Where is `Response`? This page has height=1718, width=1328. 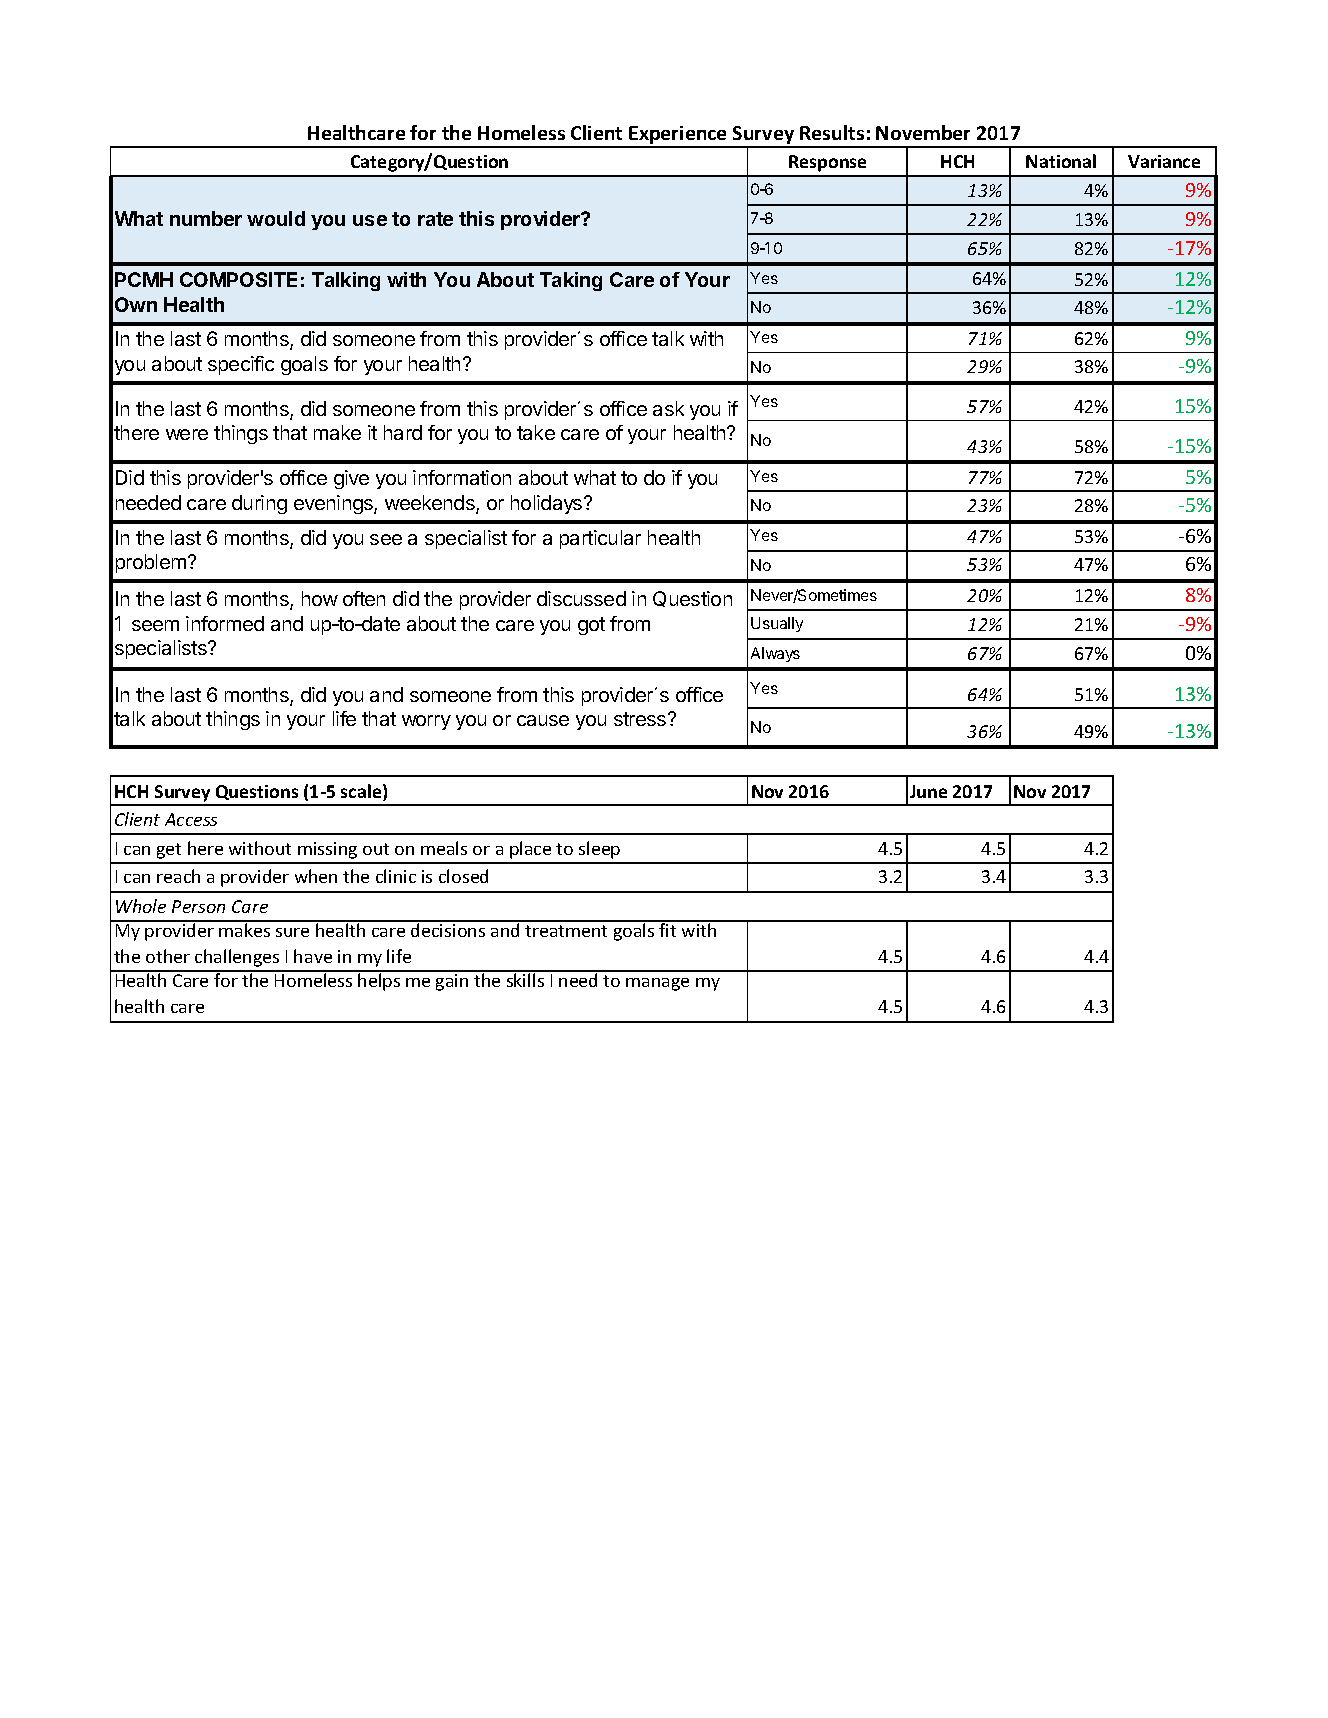 Response is located at coordinates (827, 163).
